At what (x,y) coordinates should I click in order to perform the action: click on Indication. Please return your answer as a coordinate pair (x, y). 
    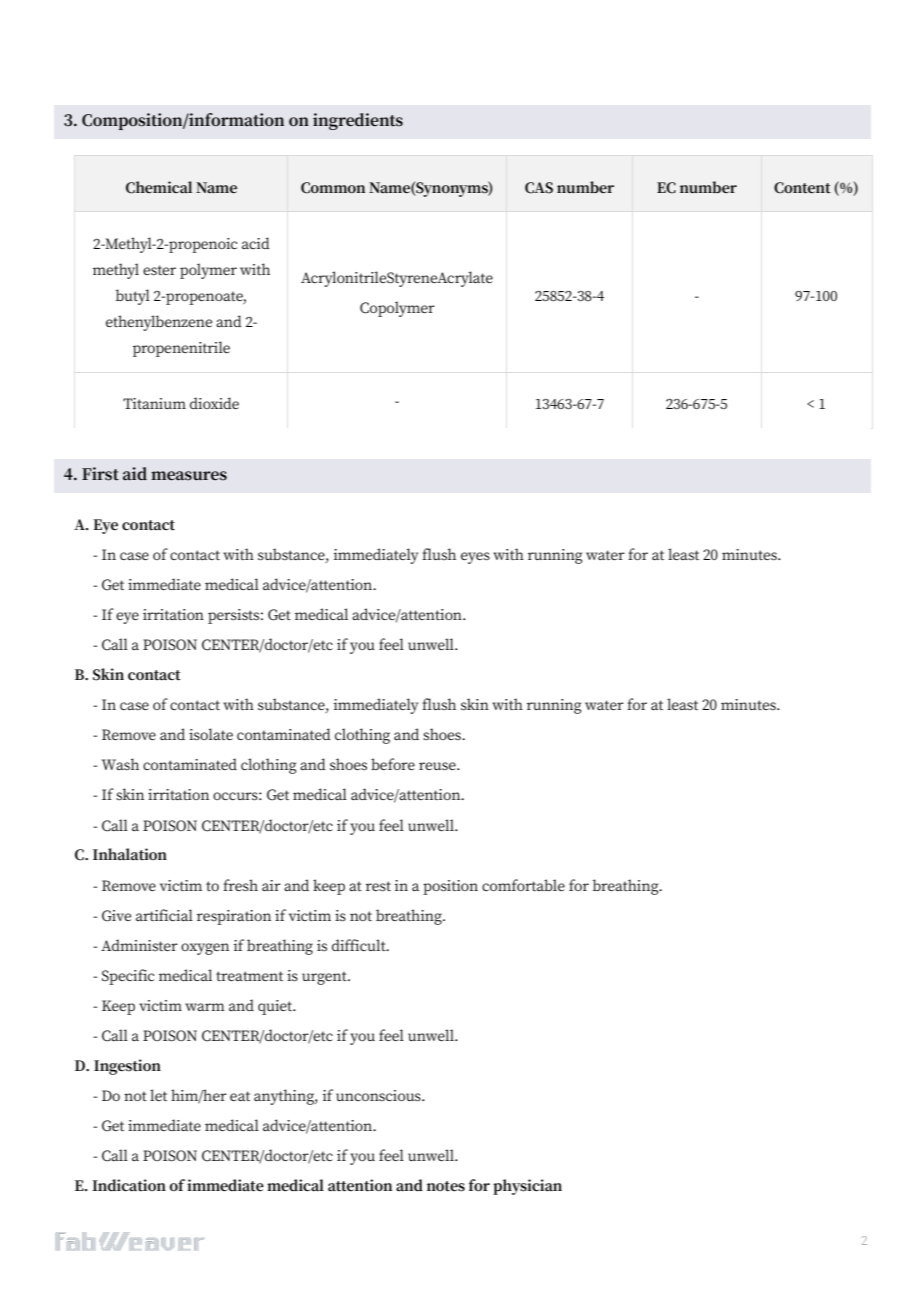
    Looking at the image, I should click on (129, 1185).
